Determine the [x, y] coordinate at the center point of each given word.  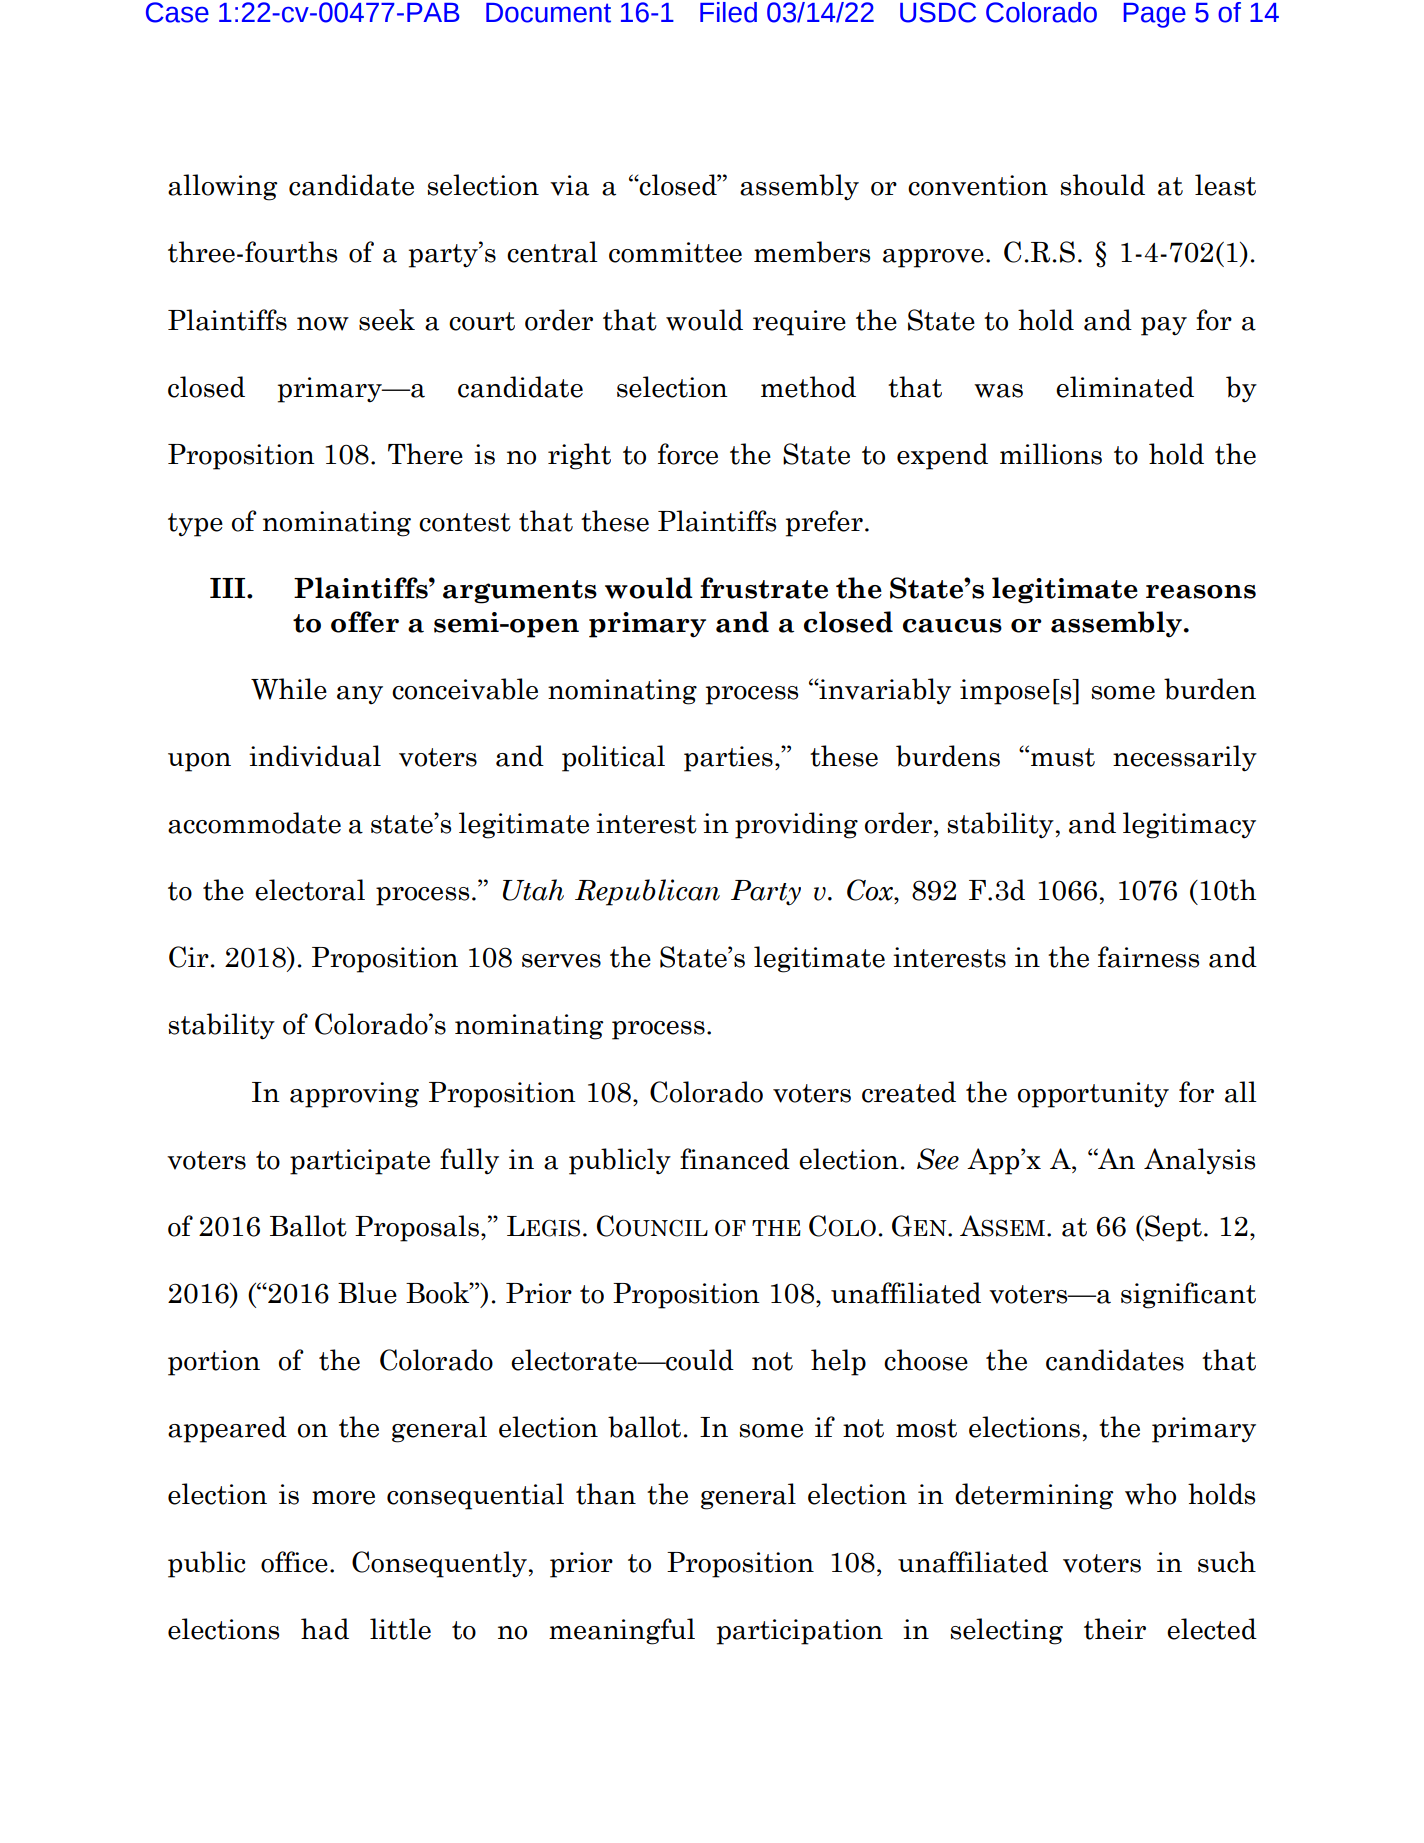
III [229, 588]
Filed [728, 12]
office [294, 1562]
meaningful [622, 1631]
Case [177, 12]
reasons [1201, 592]
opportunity [1093, 1095]
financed [735, 1159]
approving [354, 1095]
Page [1155, 15]
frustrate [764, 588]
